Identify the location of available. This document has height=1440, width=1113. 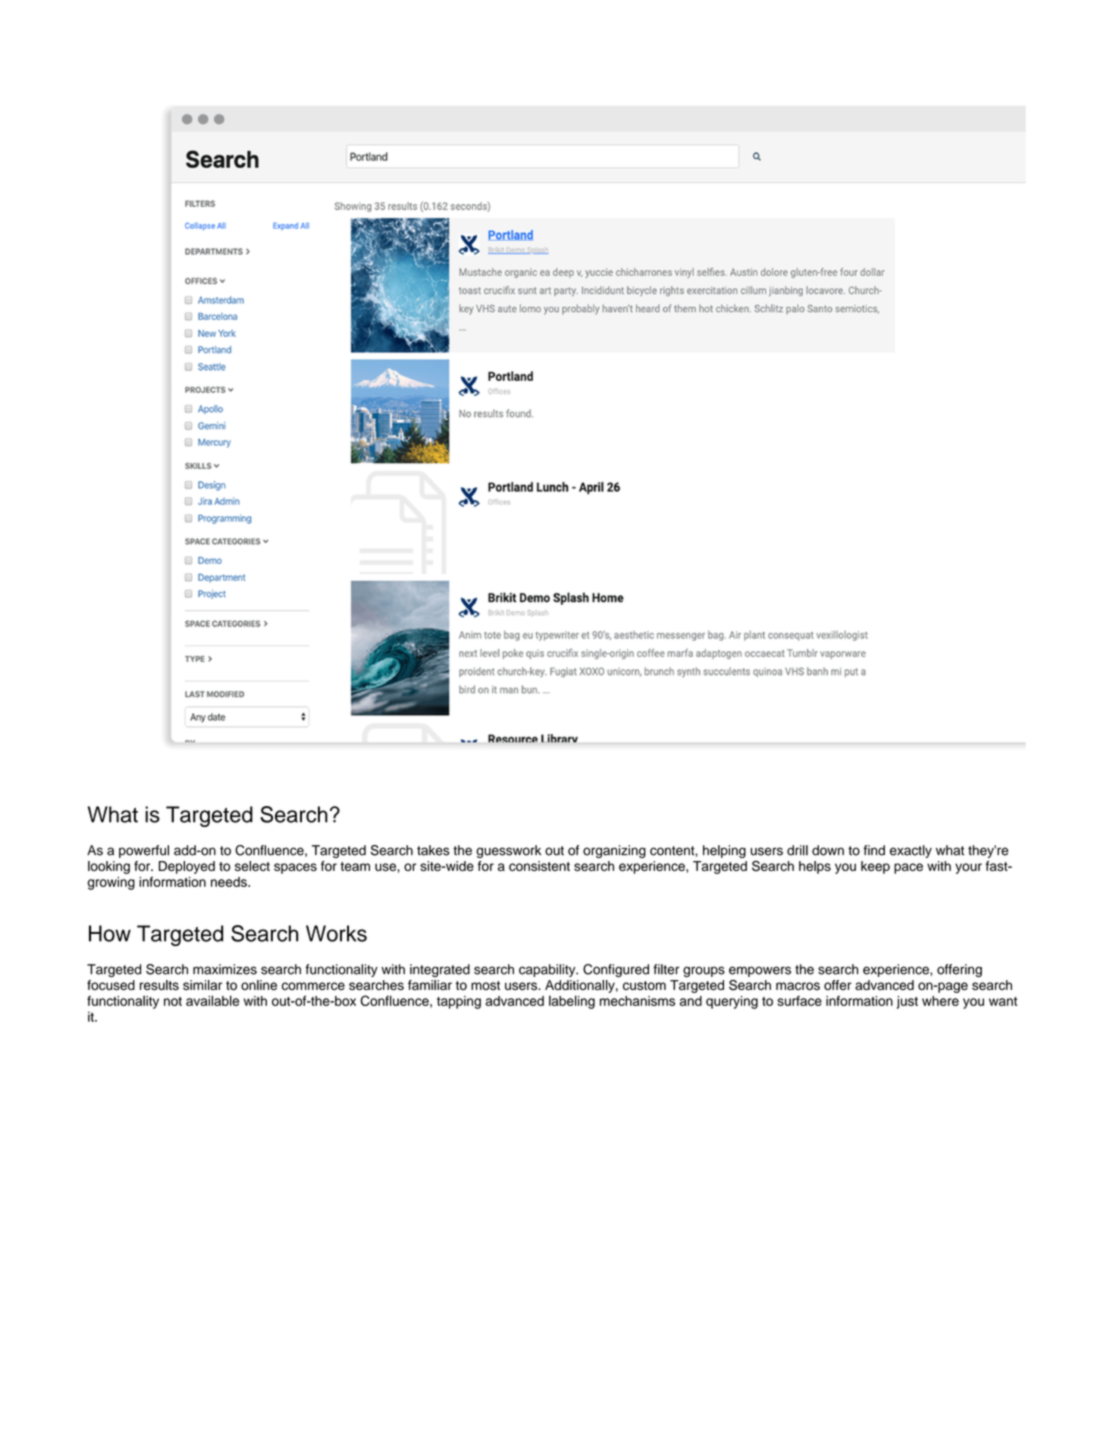
(212, 1000).
